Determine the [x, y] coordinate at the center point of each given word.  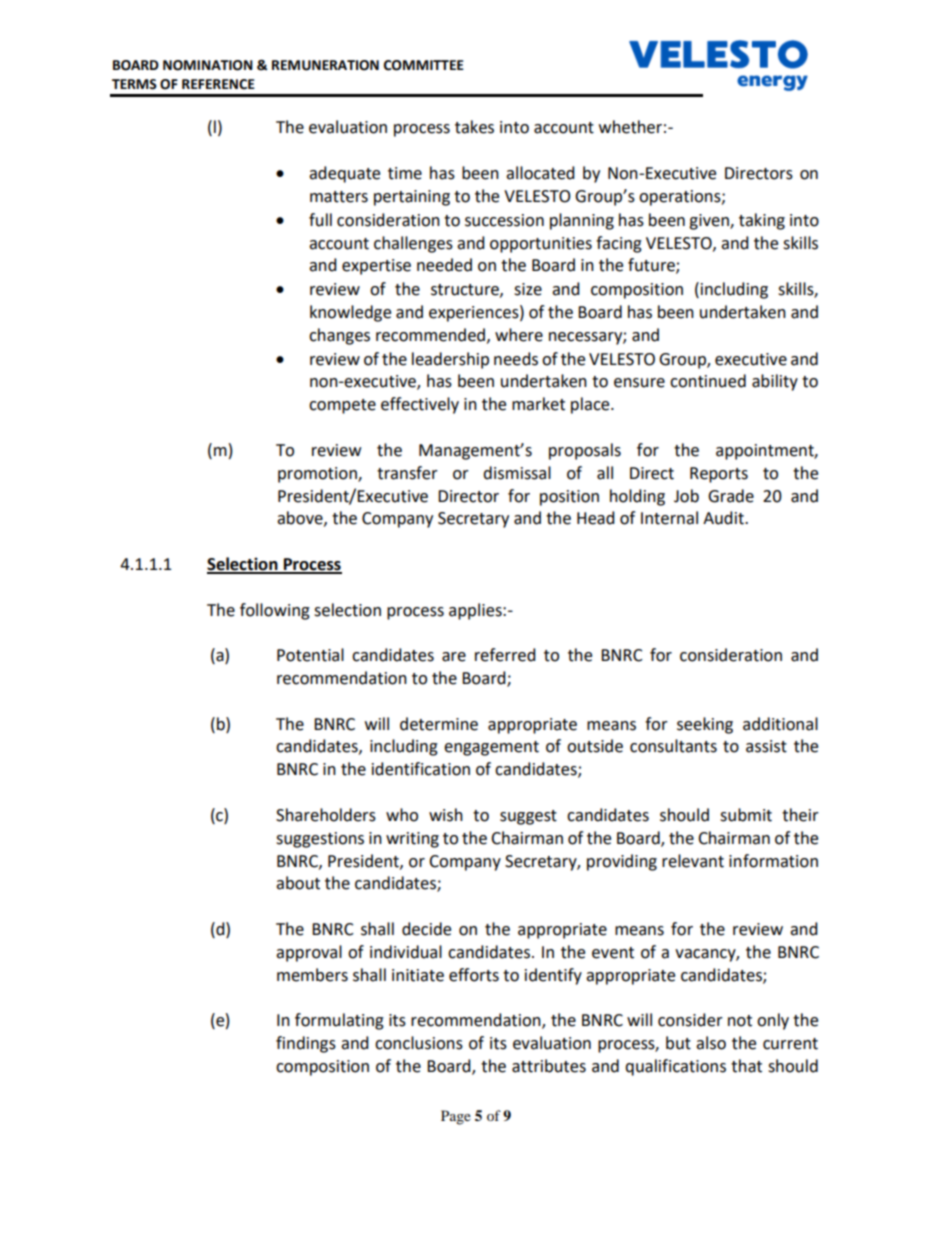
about [298, 883]
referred [505, 655]
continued [708, 381]
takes [474, 127]
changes [339, 336]
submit [746, 815]
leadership [450, 360]
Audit [724, 518]
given [710, 222]
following [275, 611]
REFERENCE [218, 84]
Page [456, 1117]
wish [446, 815]
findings [306, 1044]
